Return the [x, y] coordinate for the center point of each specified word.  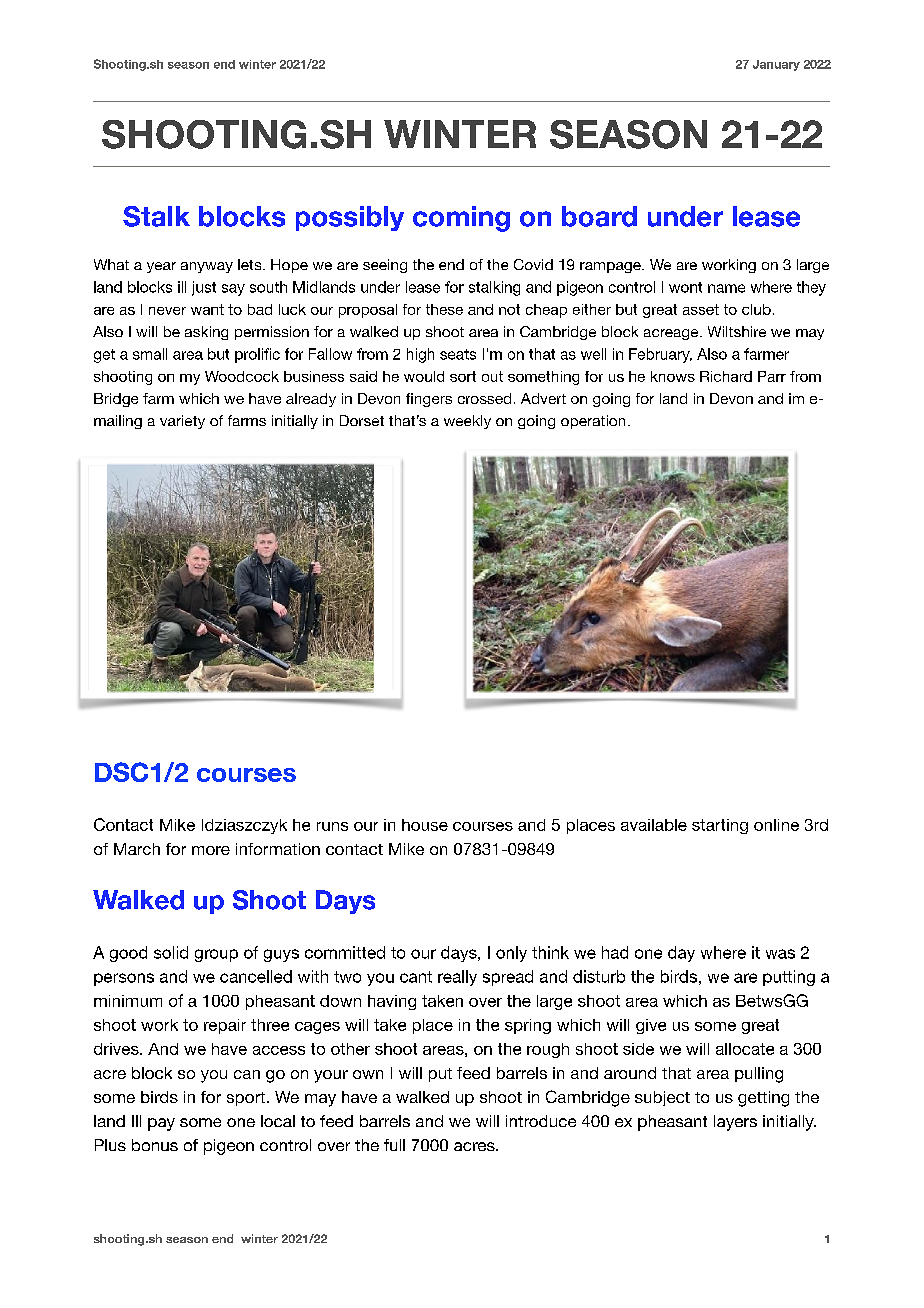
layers [735, 1123]
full [394, 1145]
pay [161, 1124]
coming [461, 219]
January [776, 65]
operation [593, 422]
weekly [467, 422]
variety [182, 422]
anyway [207, 267]
